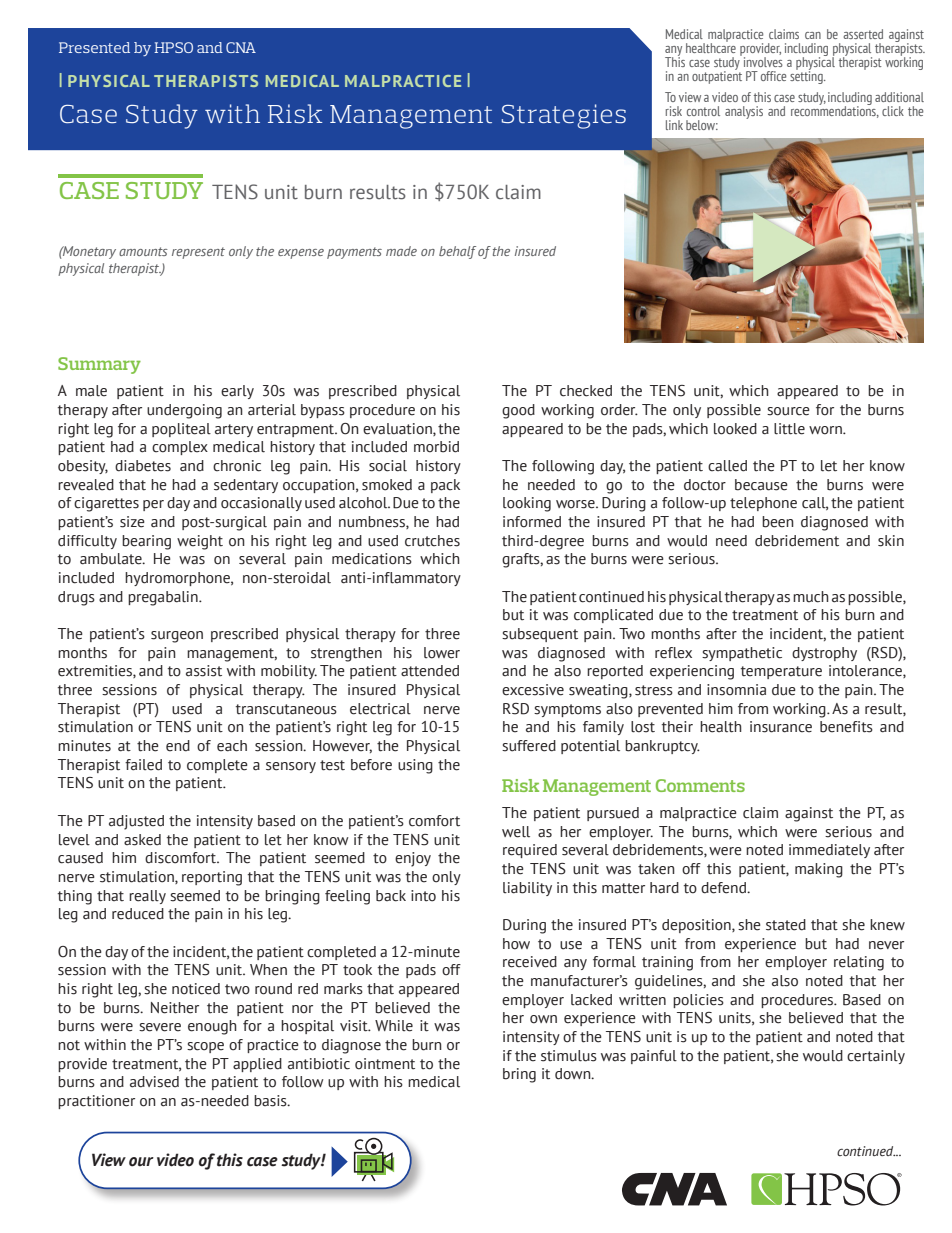 This screenshot has height=1233, width=952. Describe the element at coordinates (136, 822) in the screenshot. I see `adjusted` at that location.
